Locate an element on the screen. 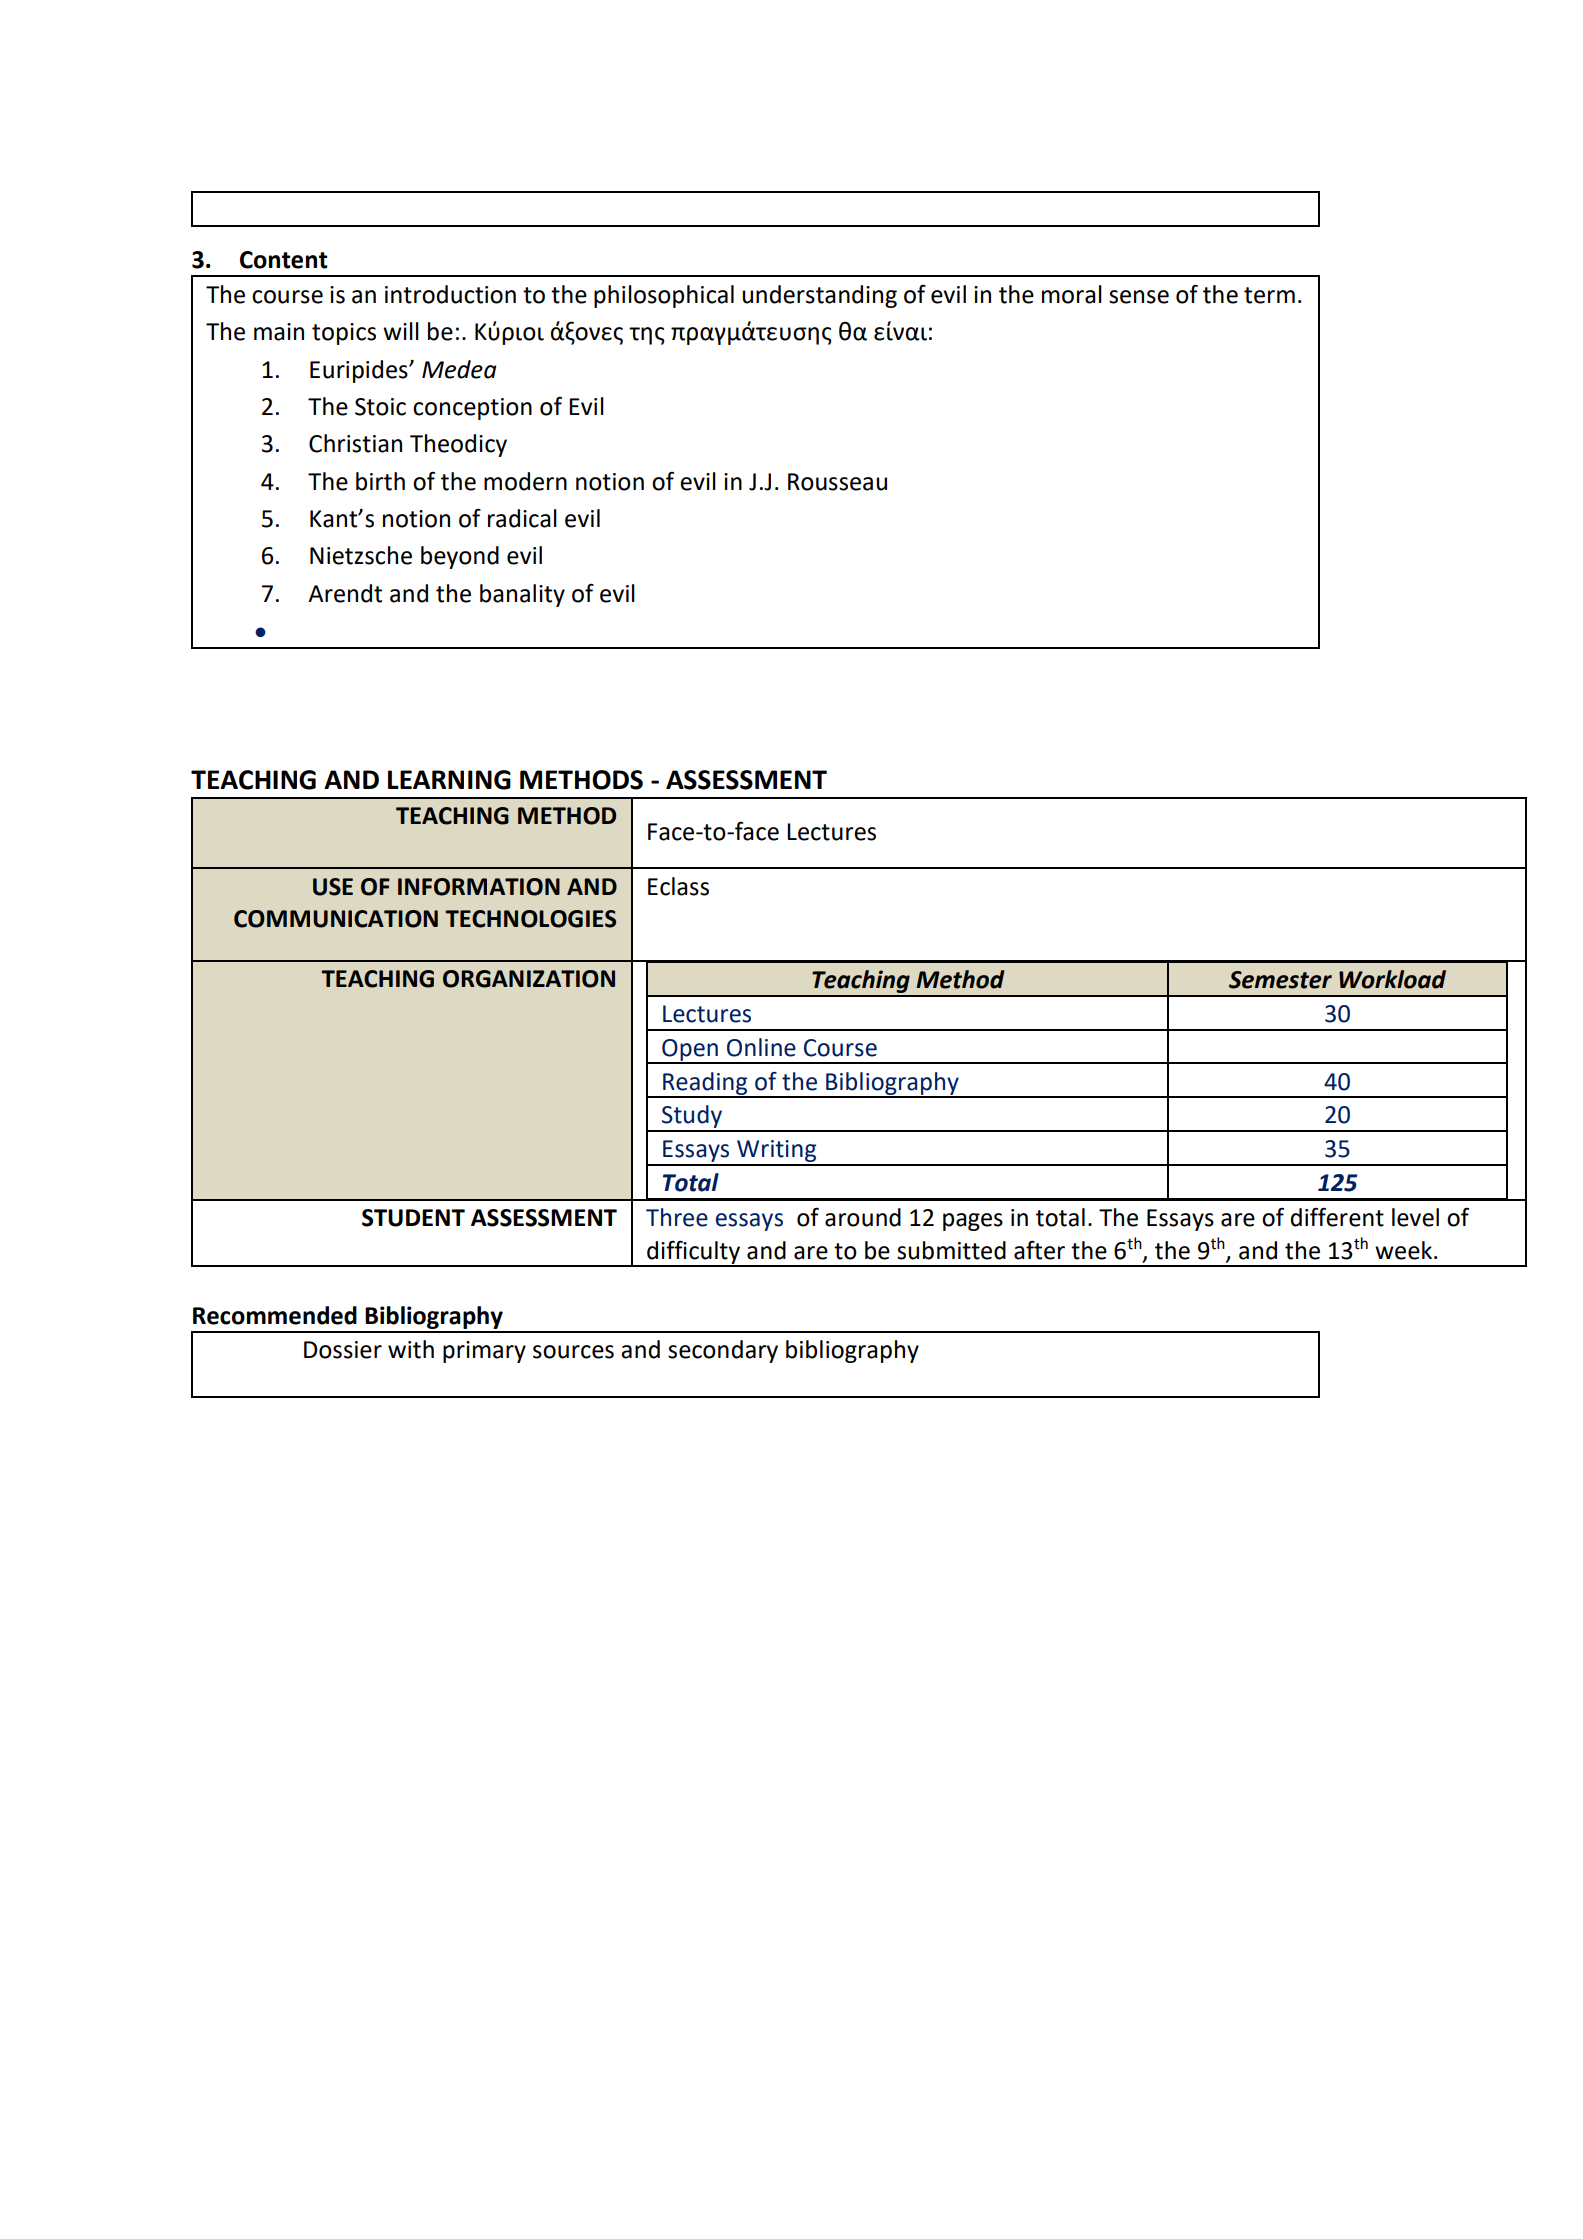 The height and width of the screenshot is (2239, 1583). Workload is located at coordinates (1392, 979).
